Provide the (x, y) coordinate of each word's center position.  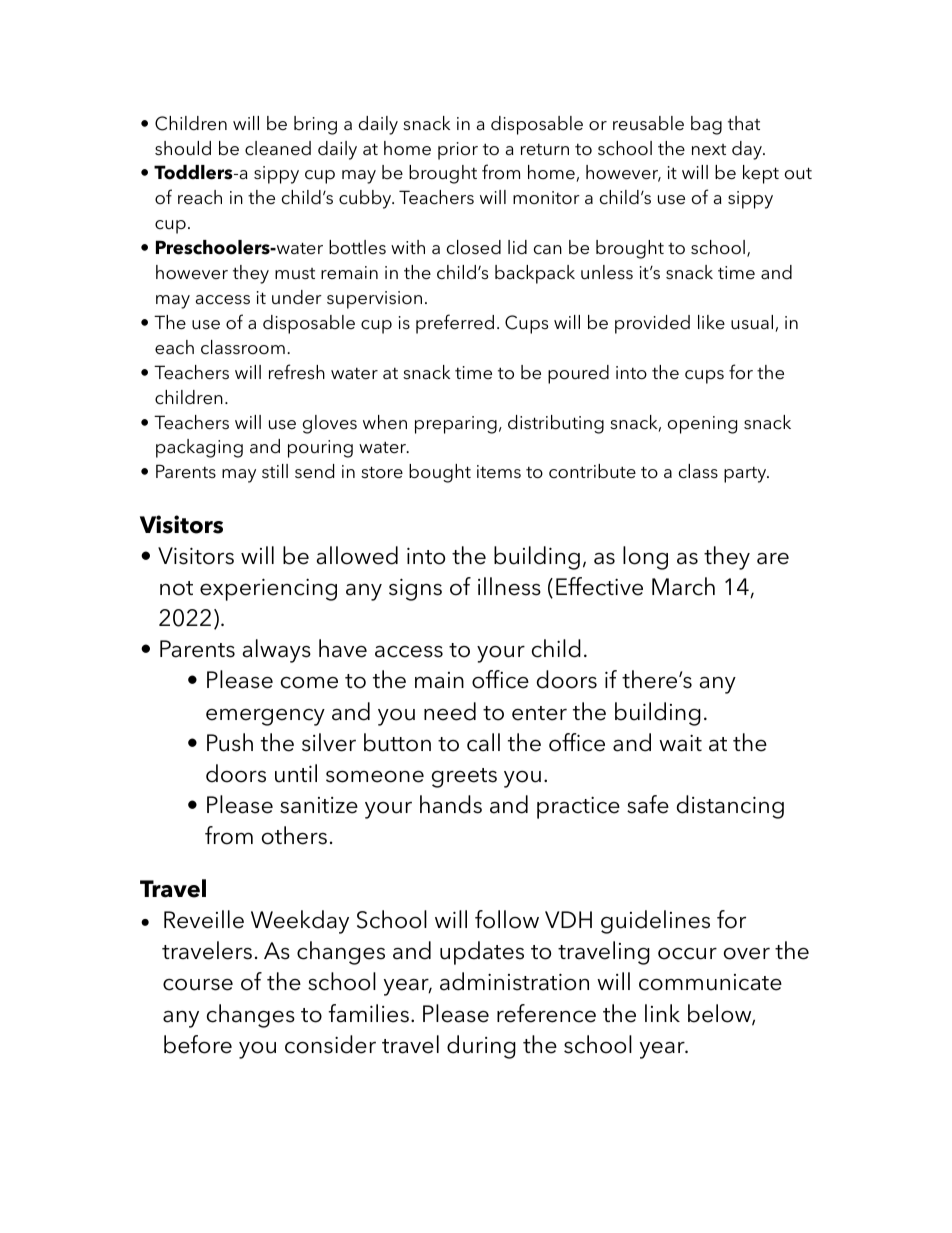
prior (458, 151)
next (709, 150)
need (450, 711)
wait (680, 743)
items (499, 472)
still (275, 471)
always (277, 651)
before (198, 1044)
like (711, 322)
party (746, 475)
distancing (730, 807)
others (294, 835)
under (297, 297)
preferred (455, 324)
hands (451, 804)
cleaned (278, 148)
